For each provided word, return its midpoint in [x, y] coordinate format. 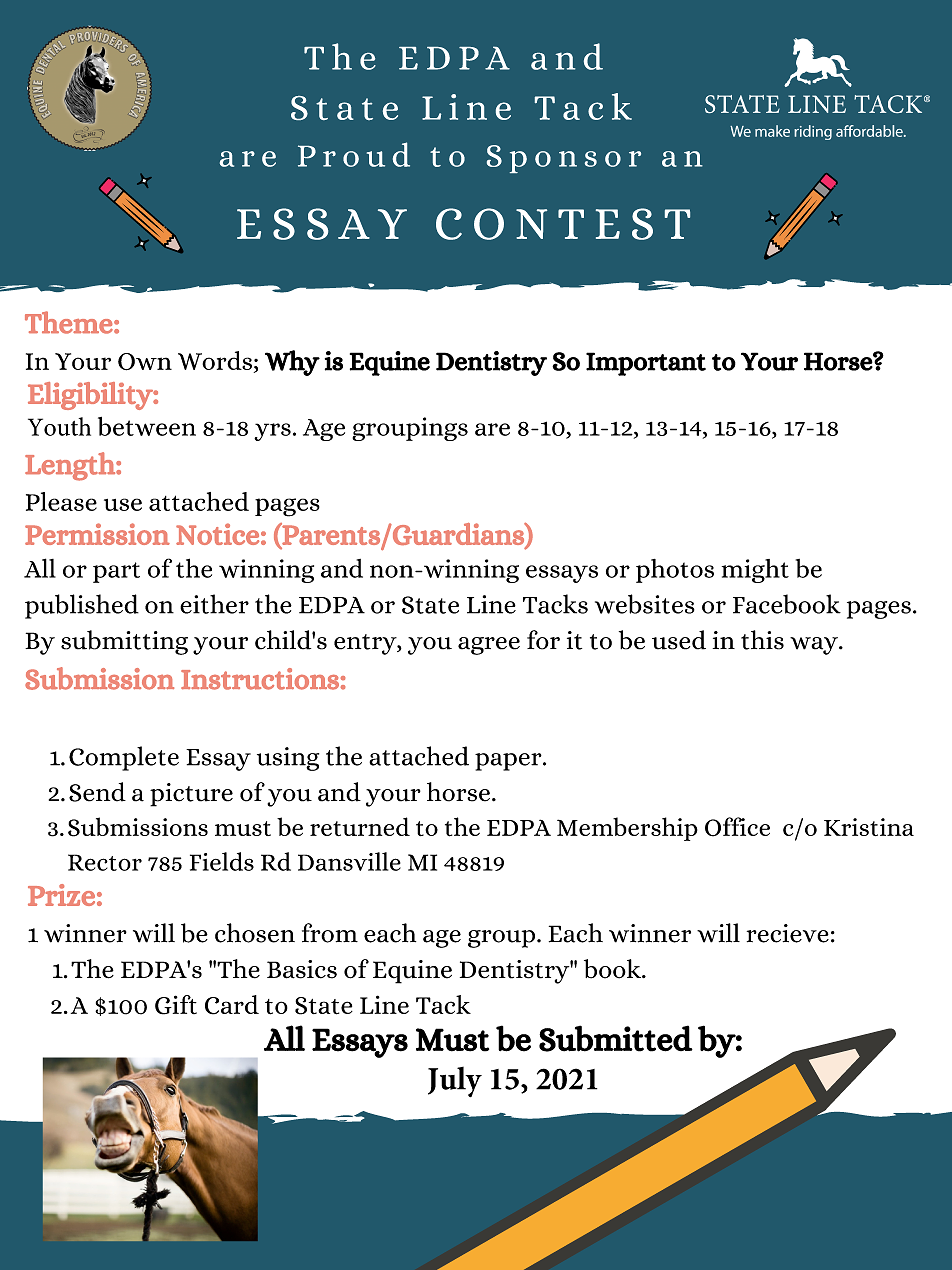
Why [292, 363]
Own [145, 362]
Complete [124, 758]
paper [509, 762]
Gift [176, 1005]
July [455, 1082]
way [815, 646]
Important [646, 364]
